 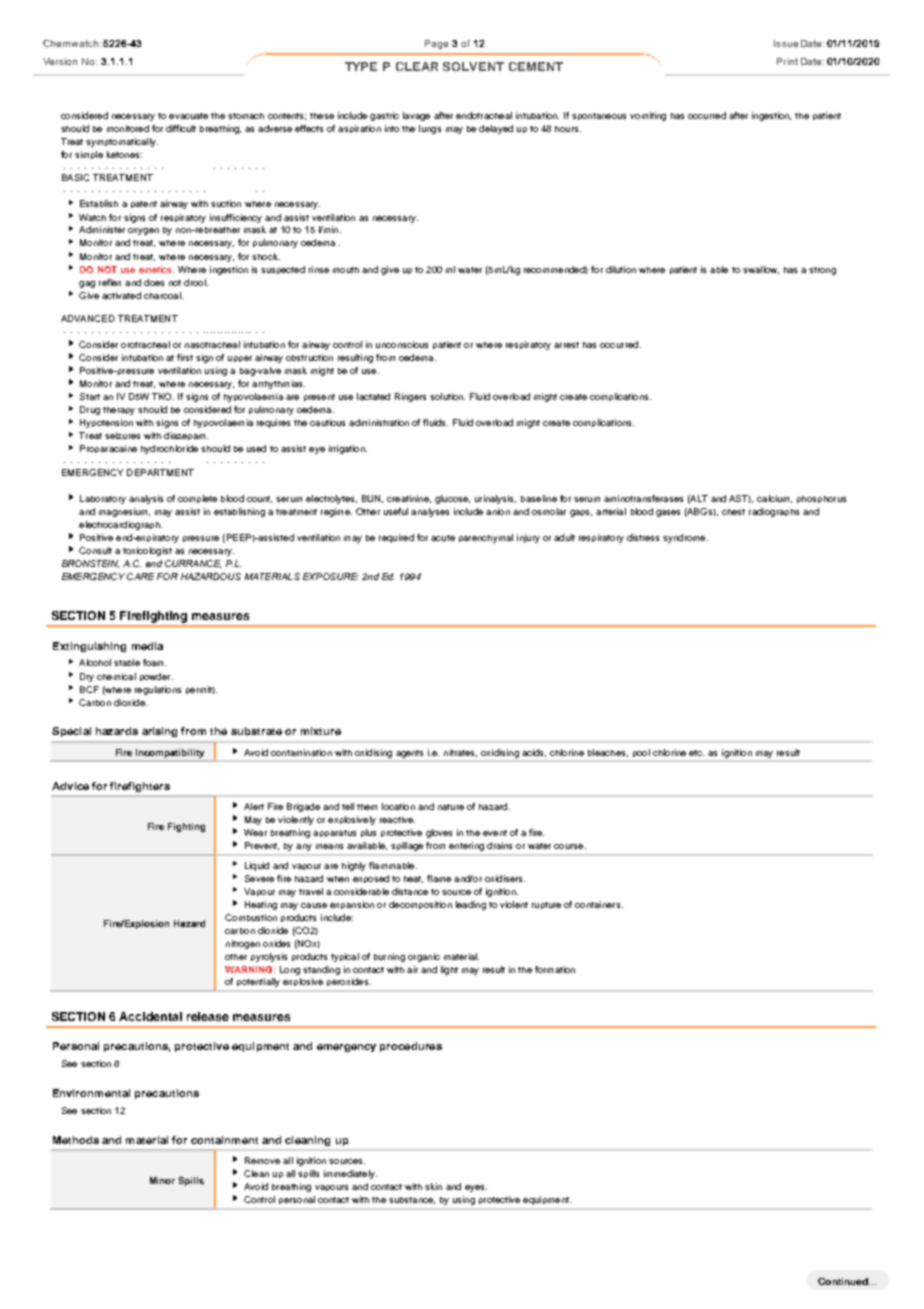 What do you see at coordinates (696, 753) in the document?
I see `etc` at bounding box center [696, 753].
